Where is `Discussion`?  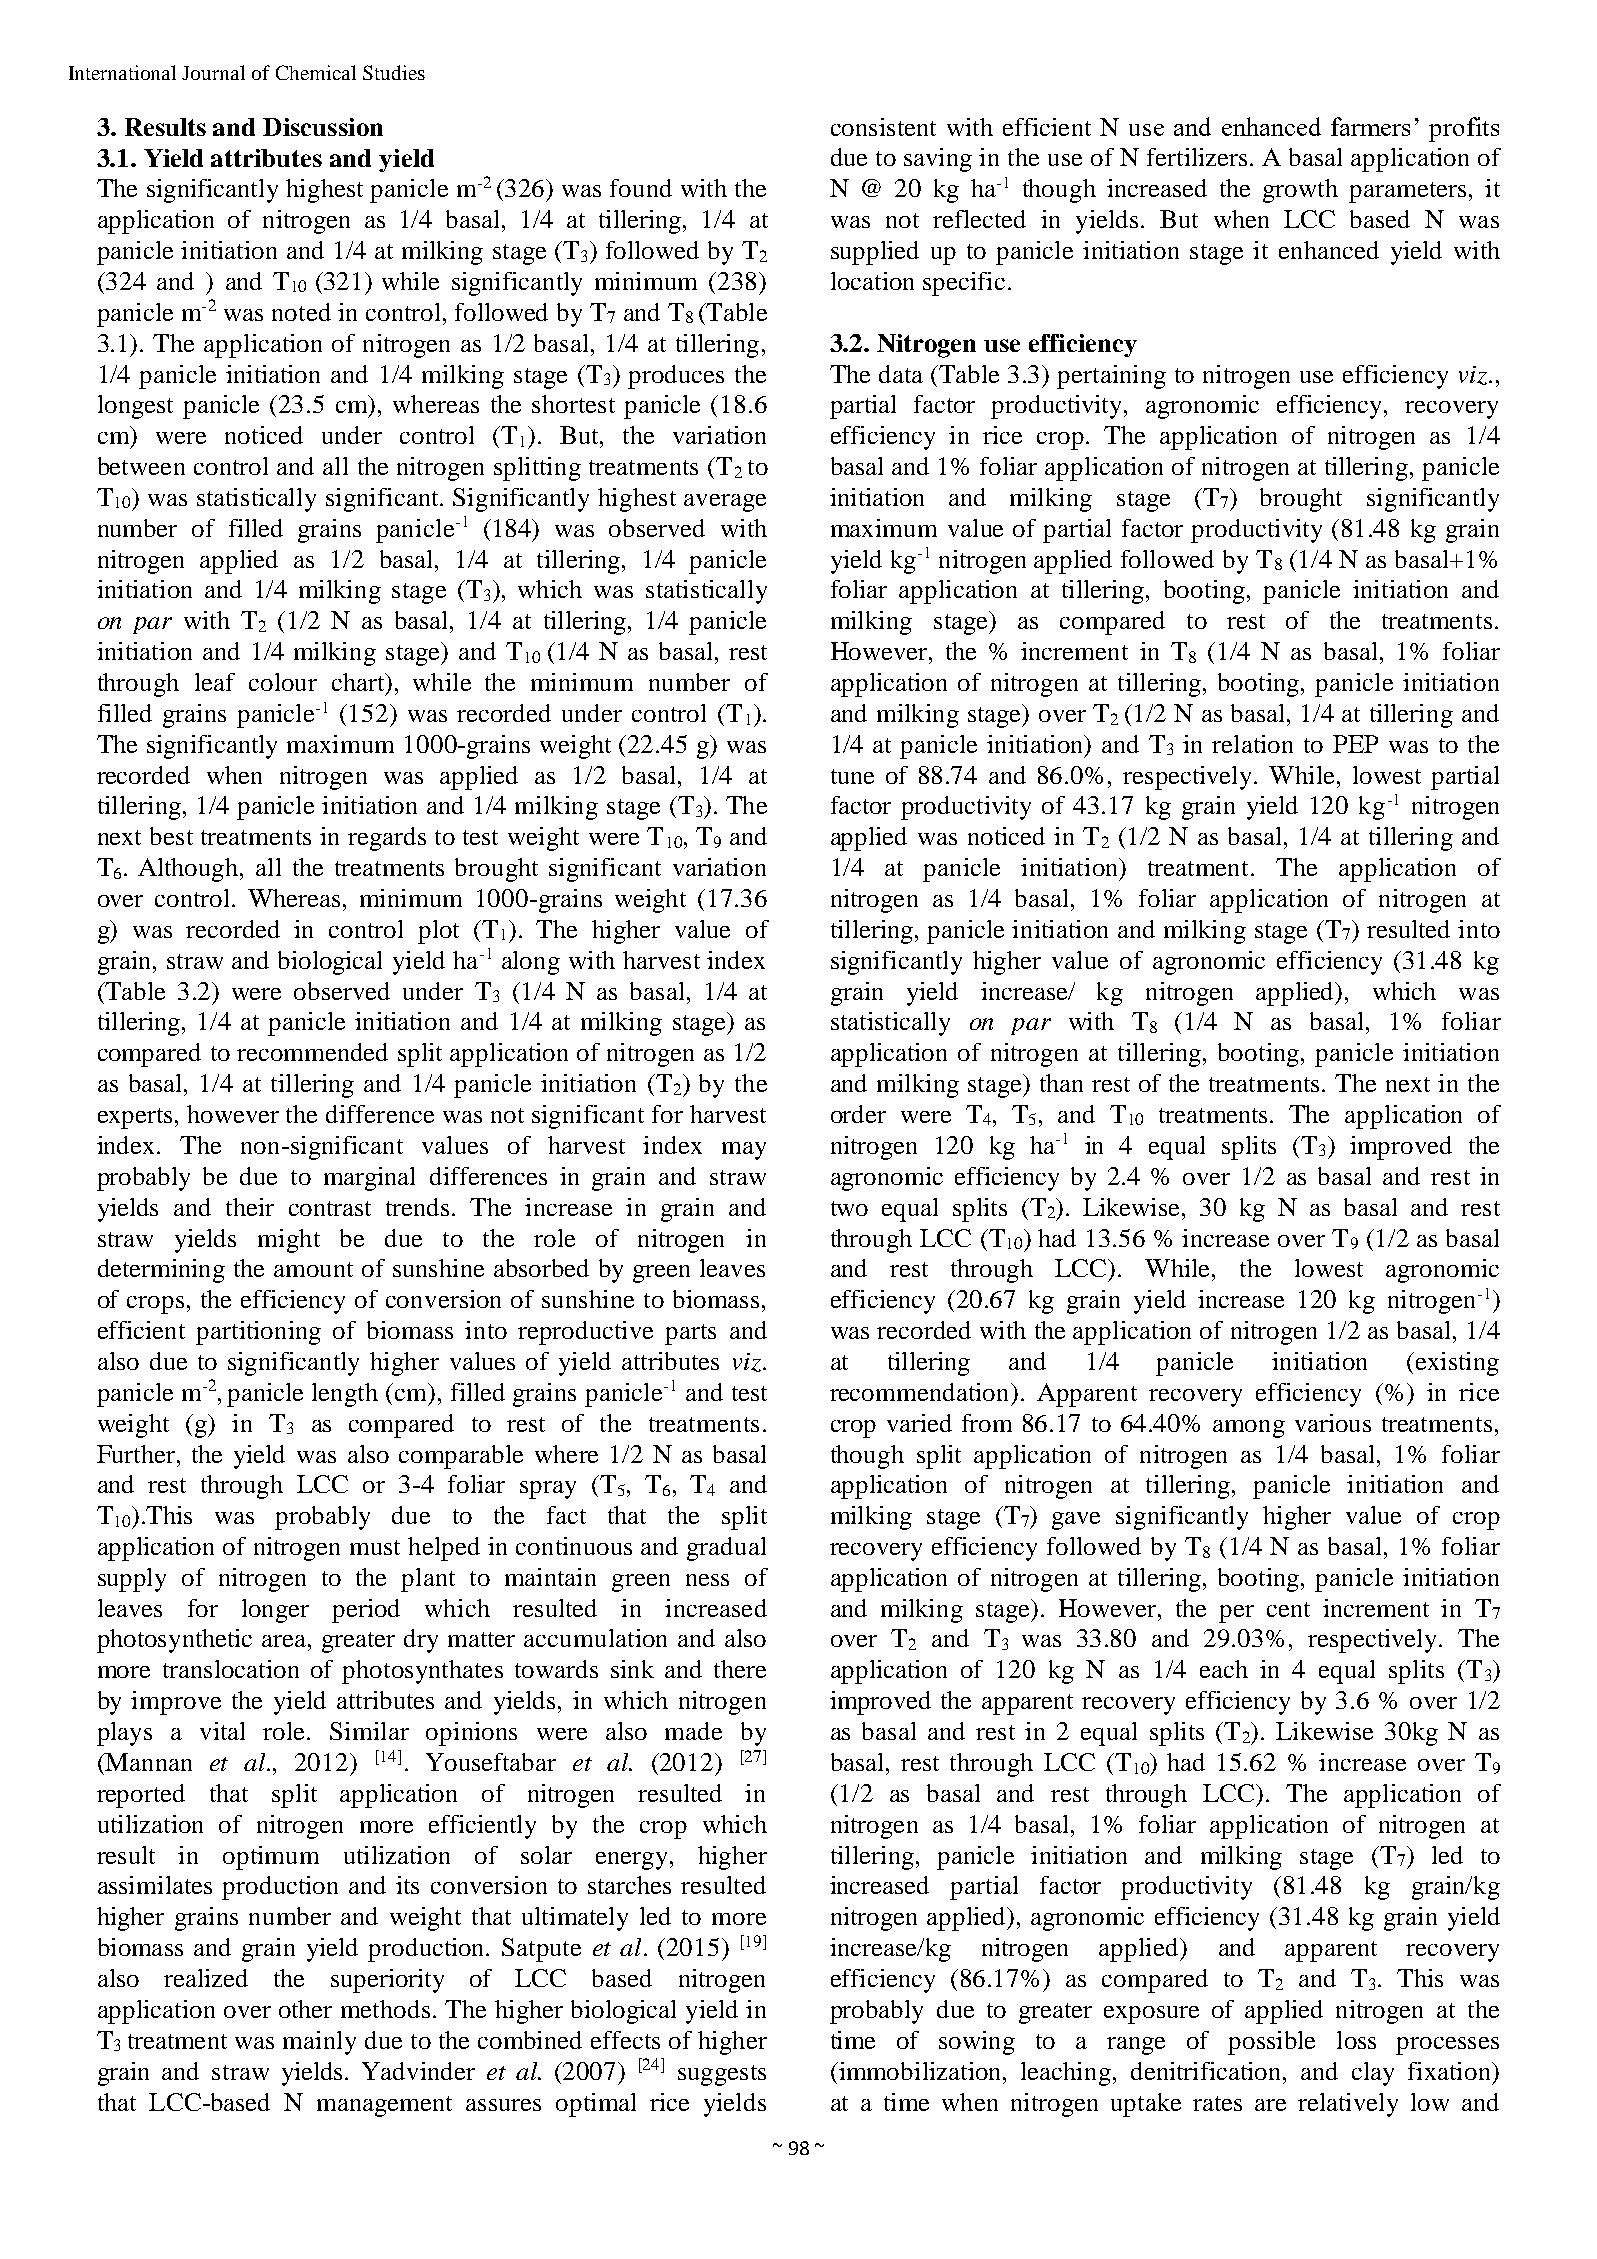
Discussion is located at coordinates (323, 127).
